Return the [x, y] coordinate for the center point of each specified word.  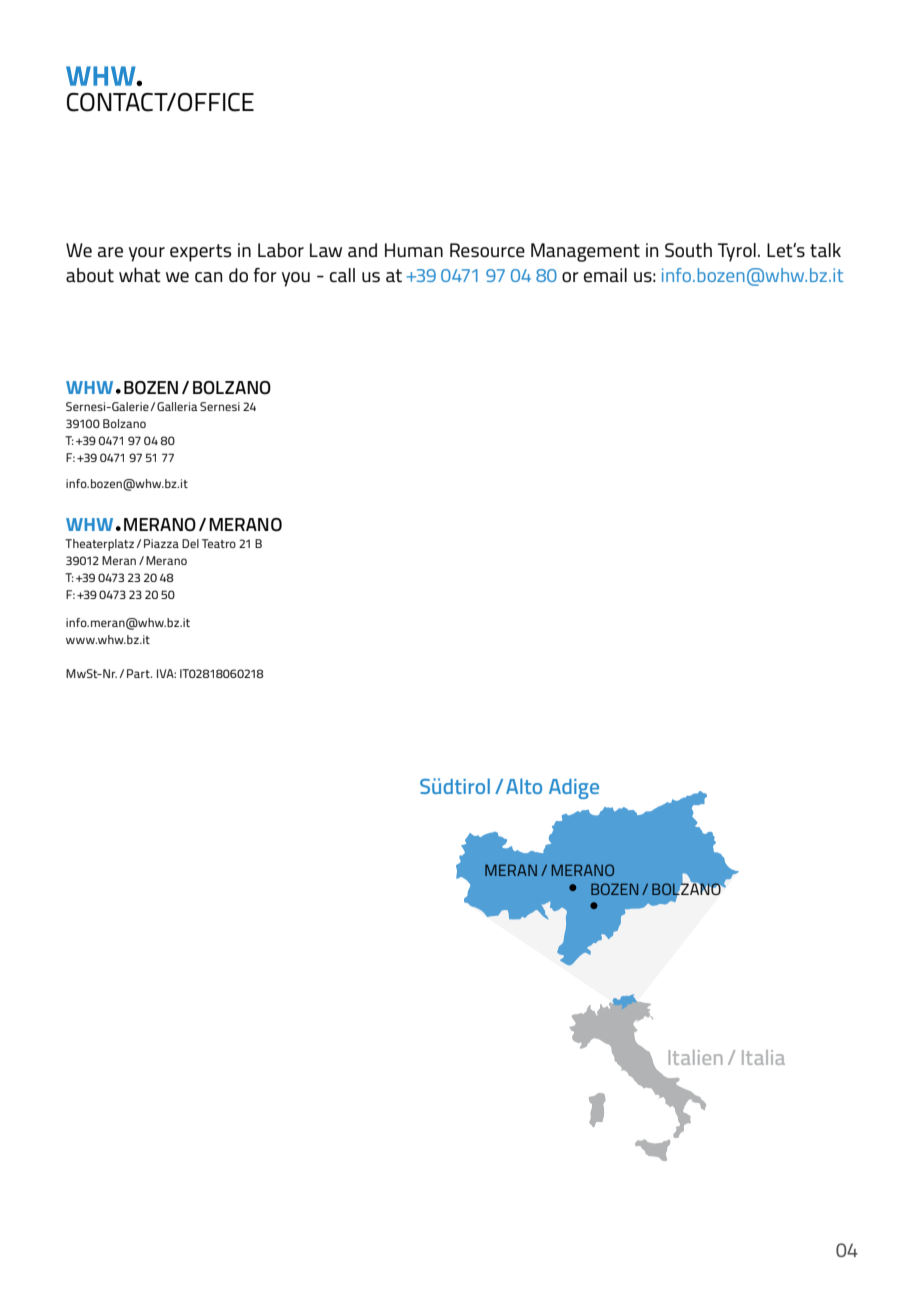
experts [200, 253]
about [90, 275]
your [147, 254]
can [209, 277]
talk [825, 250]
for [265, 275]
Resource [487, 250]
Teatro [219, 543]
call [342, 275]
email [605, 275]
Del [190, 543]
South [688, 250]
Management [585, 252]
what [140, 275]
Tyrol [737, 252]
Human [414, 250]
